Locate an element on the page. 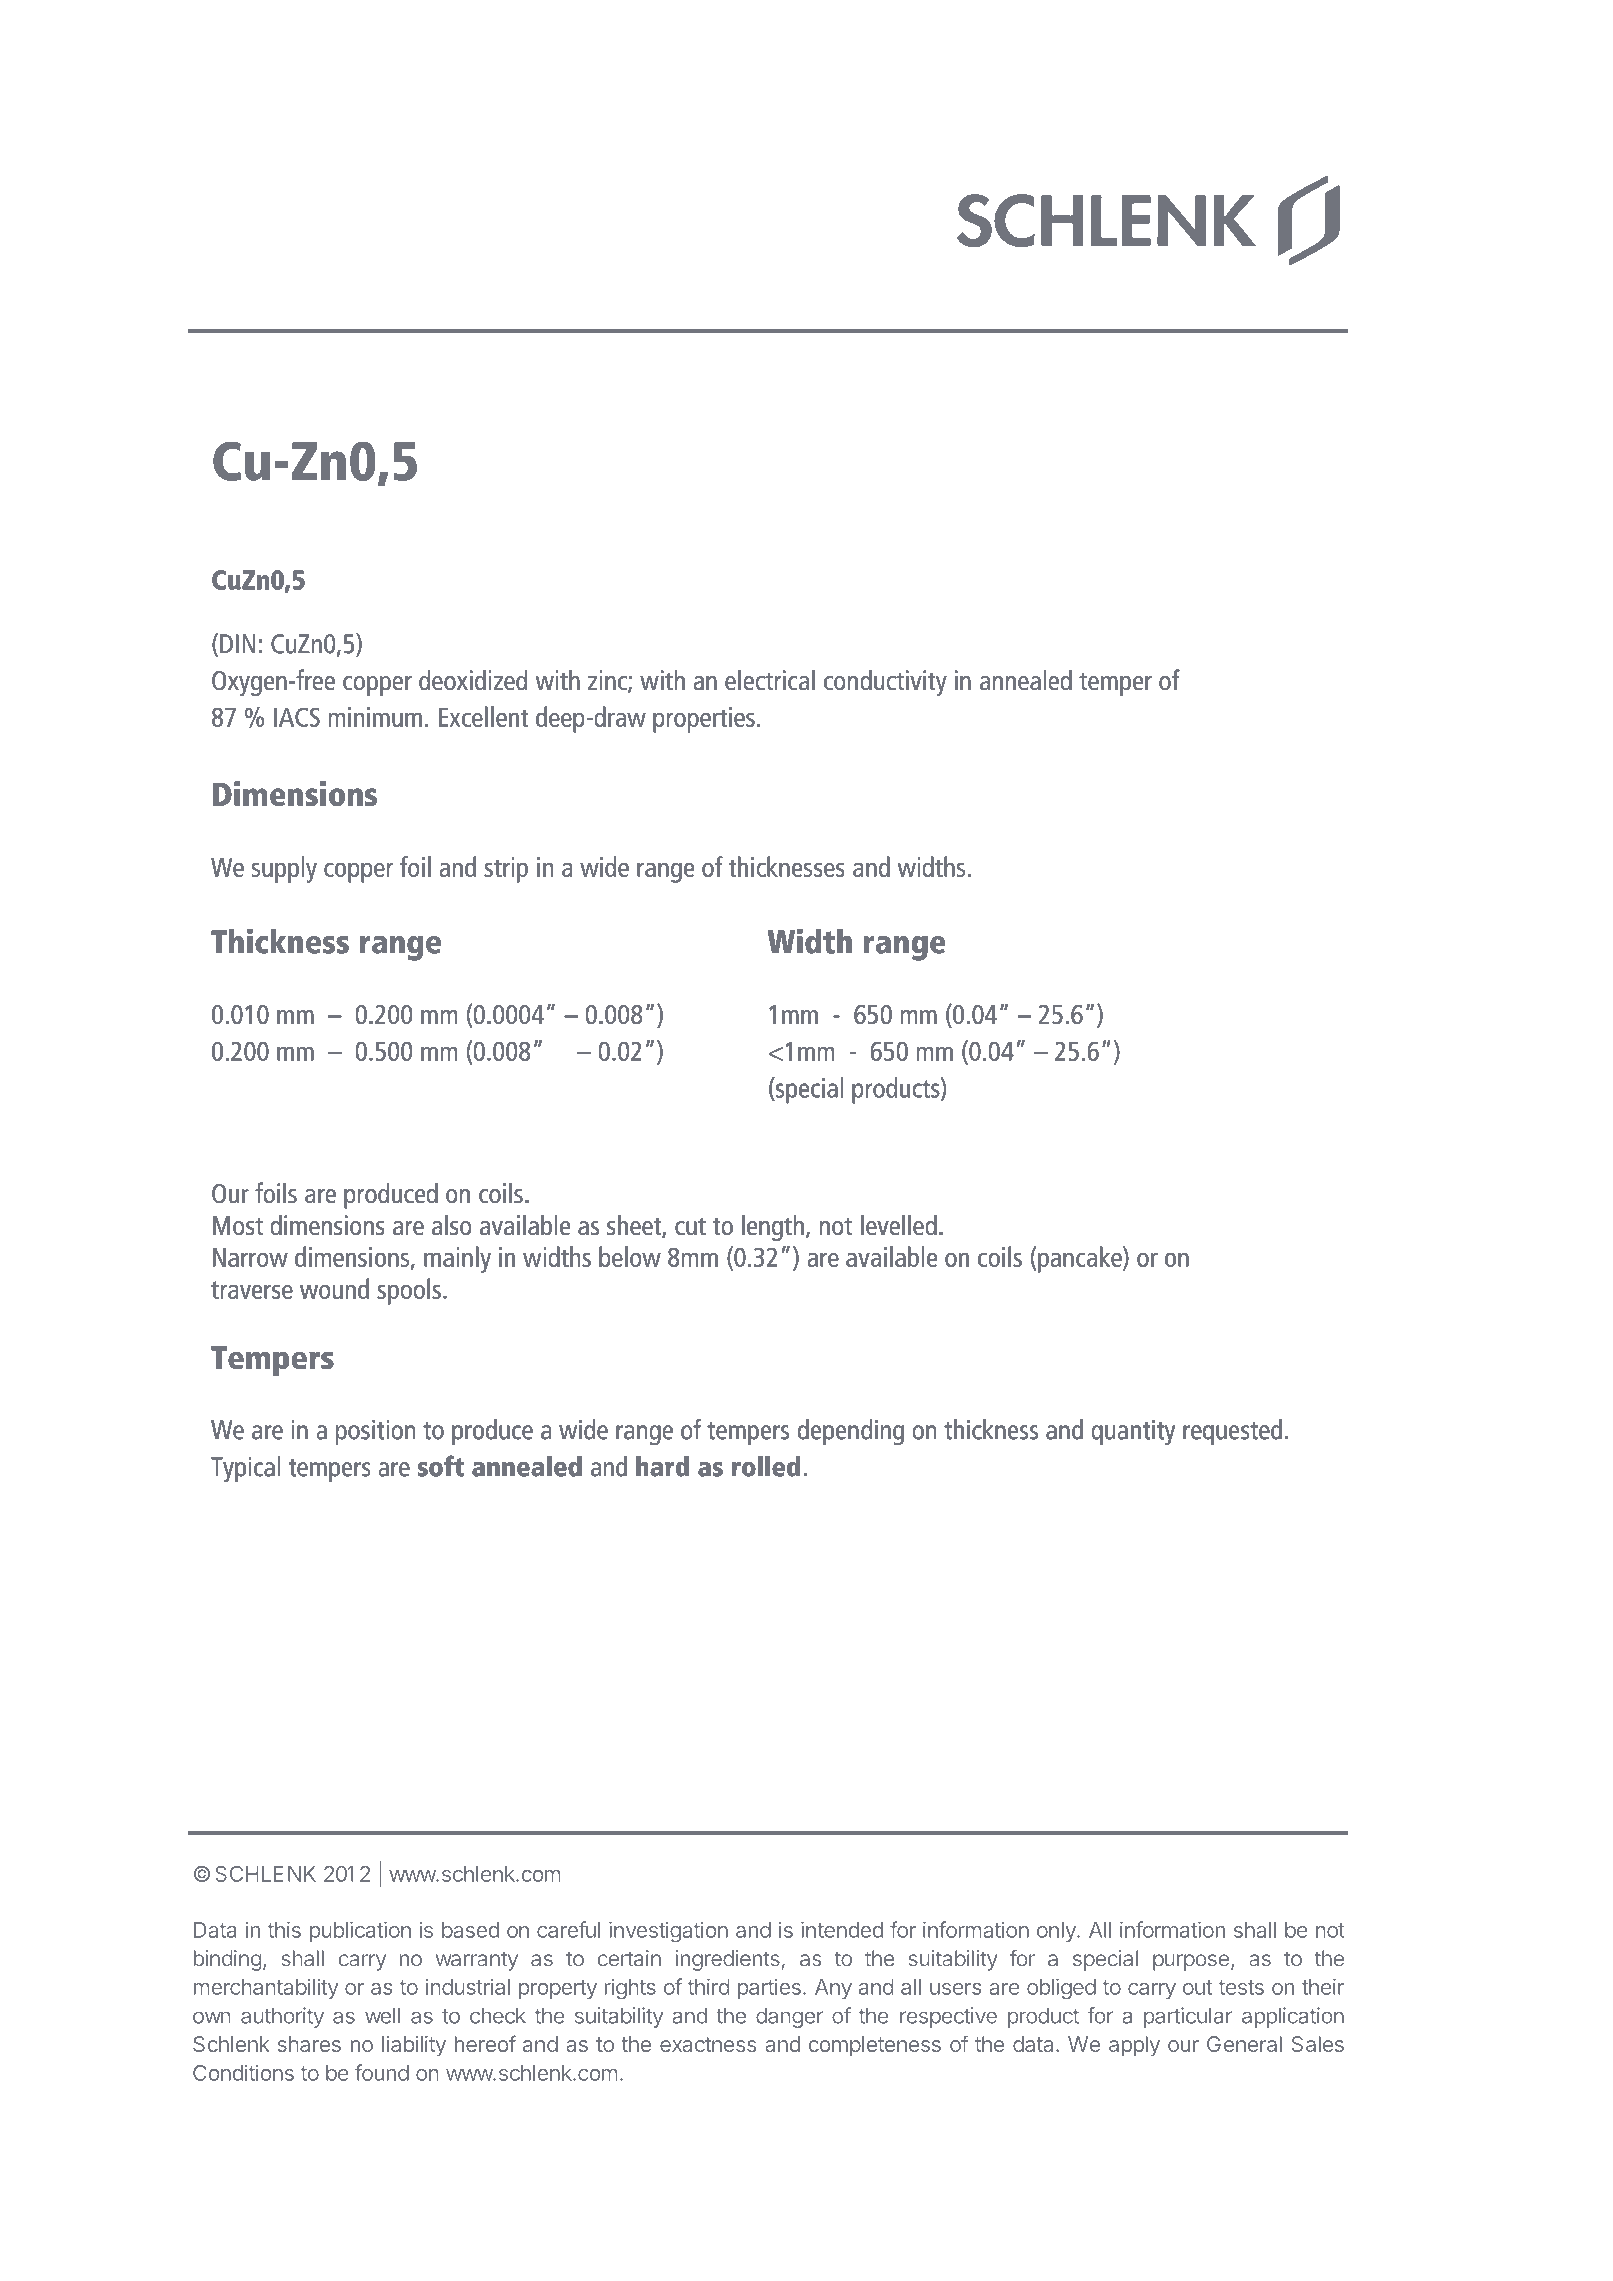  danger is located at coordinates (789, 2018).
